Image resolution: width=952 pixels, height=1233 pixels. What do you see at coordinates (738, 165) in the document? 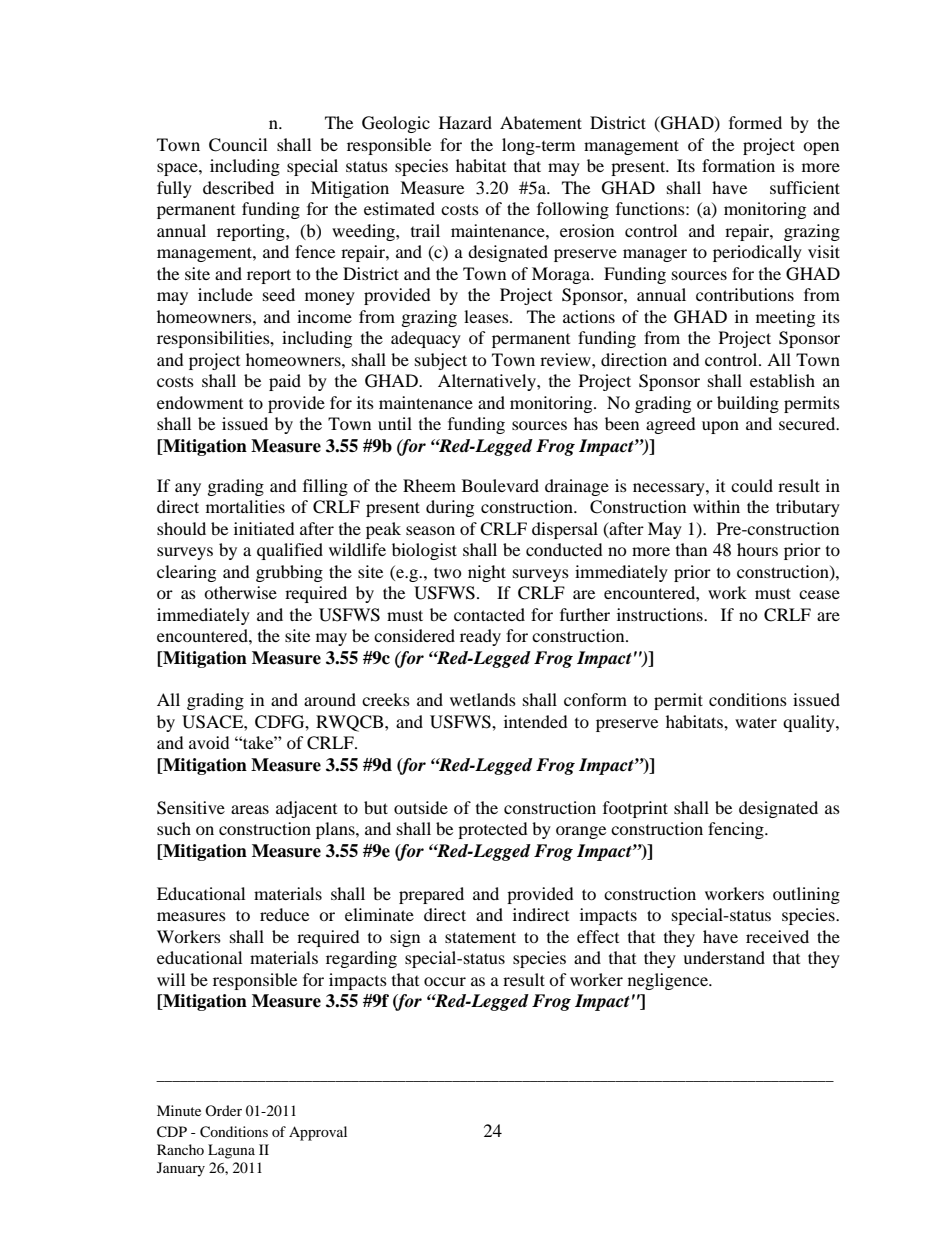
I see `formation` at bounding box center [738, 165].
